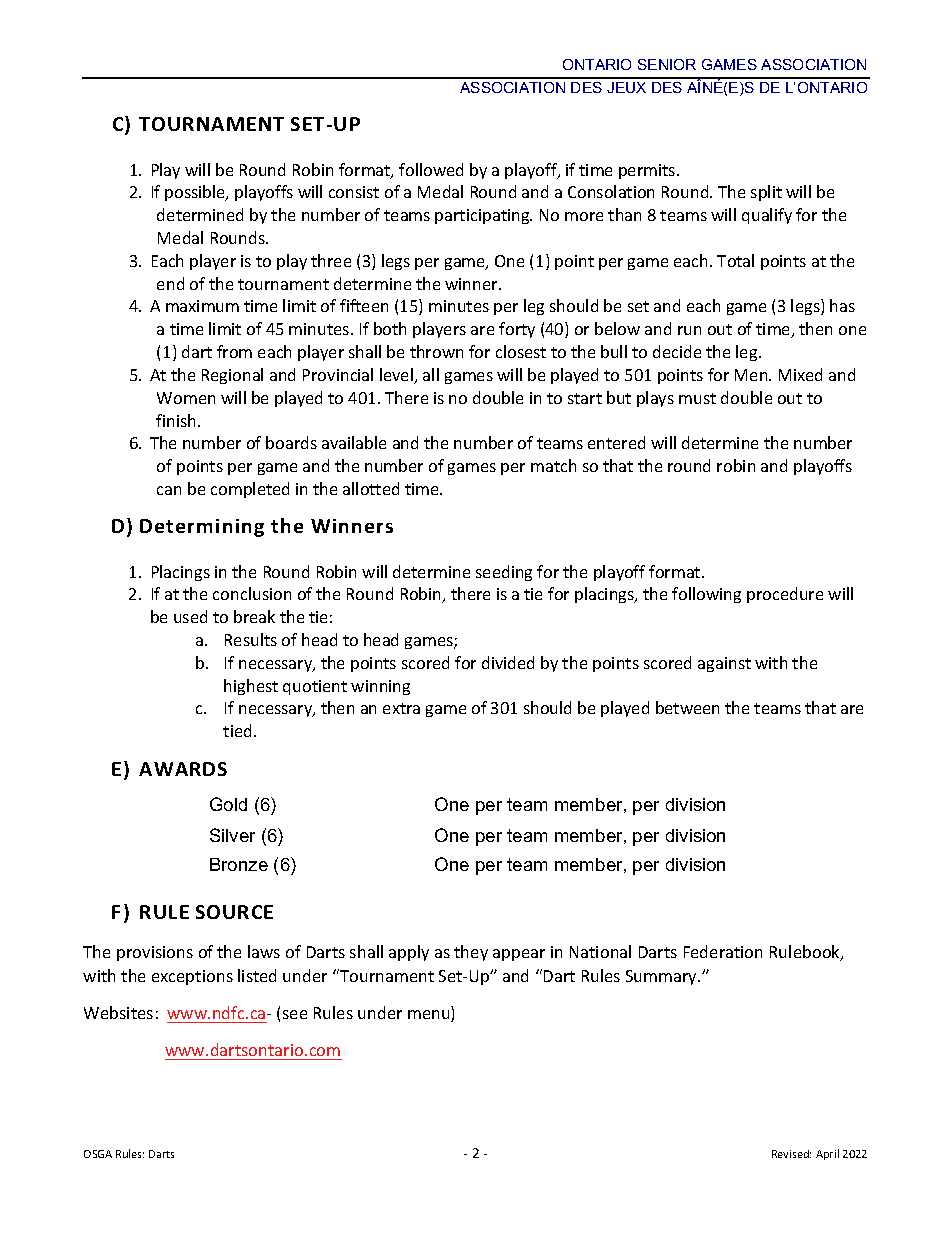  Describe the element at coordinates (697, 398) in the document. I see `must` at that location.
